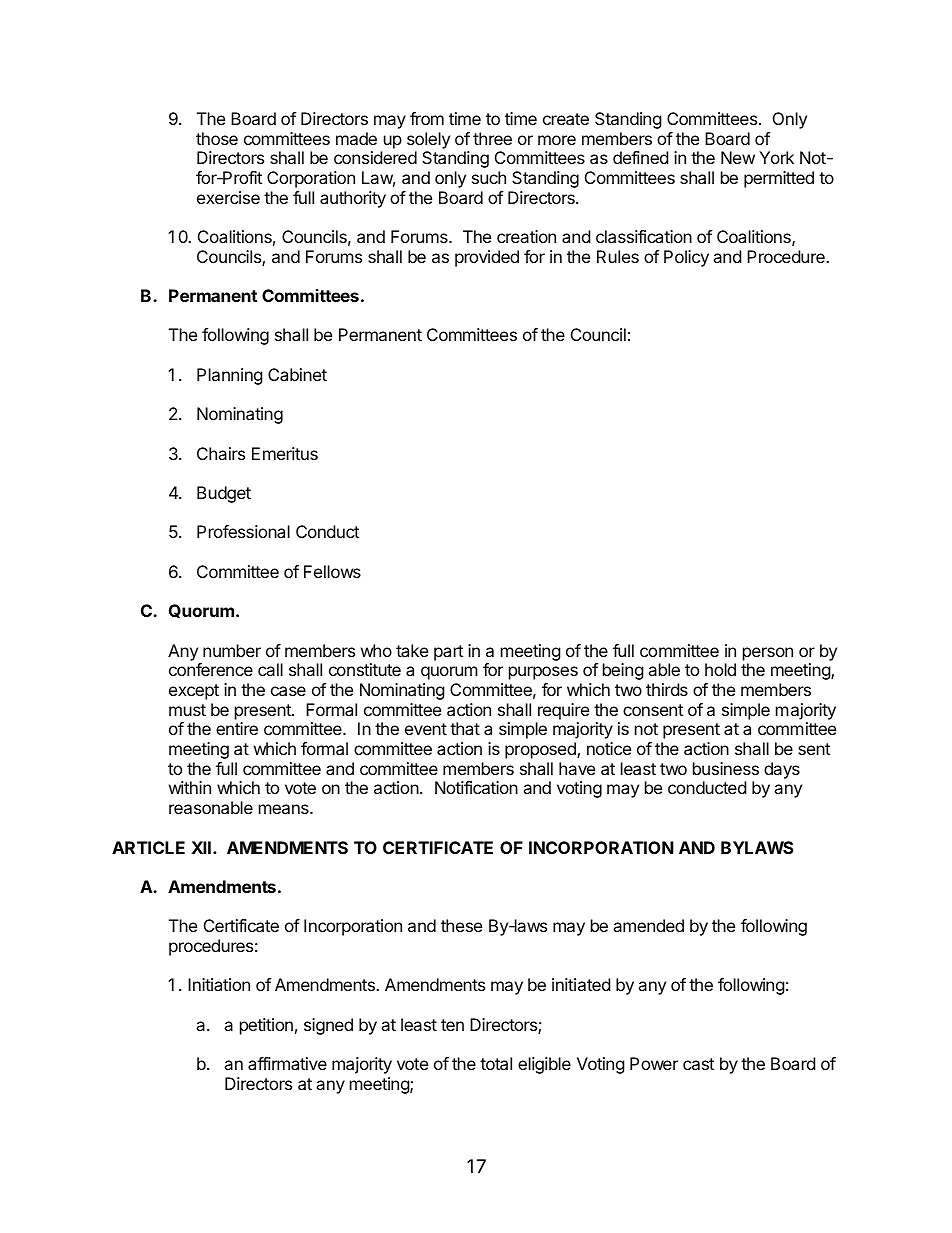 This screenshot has width=952, height=1233. What do you see at coordinates (492, 138) in the screenshot?
I see `three` at bounding box center [492, 138].
